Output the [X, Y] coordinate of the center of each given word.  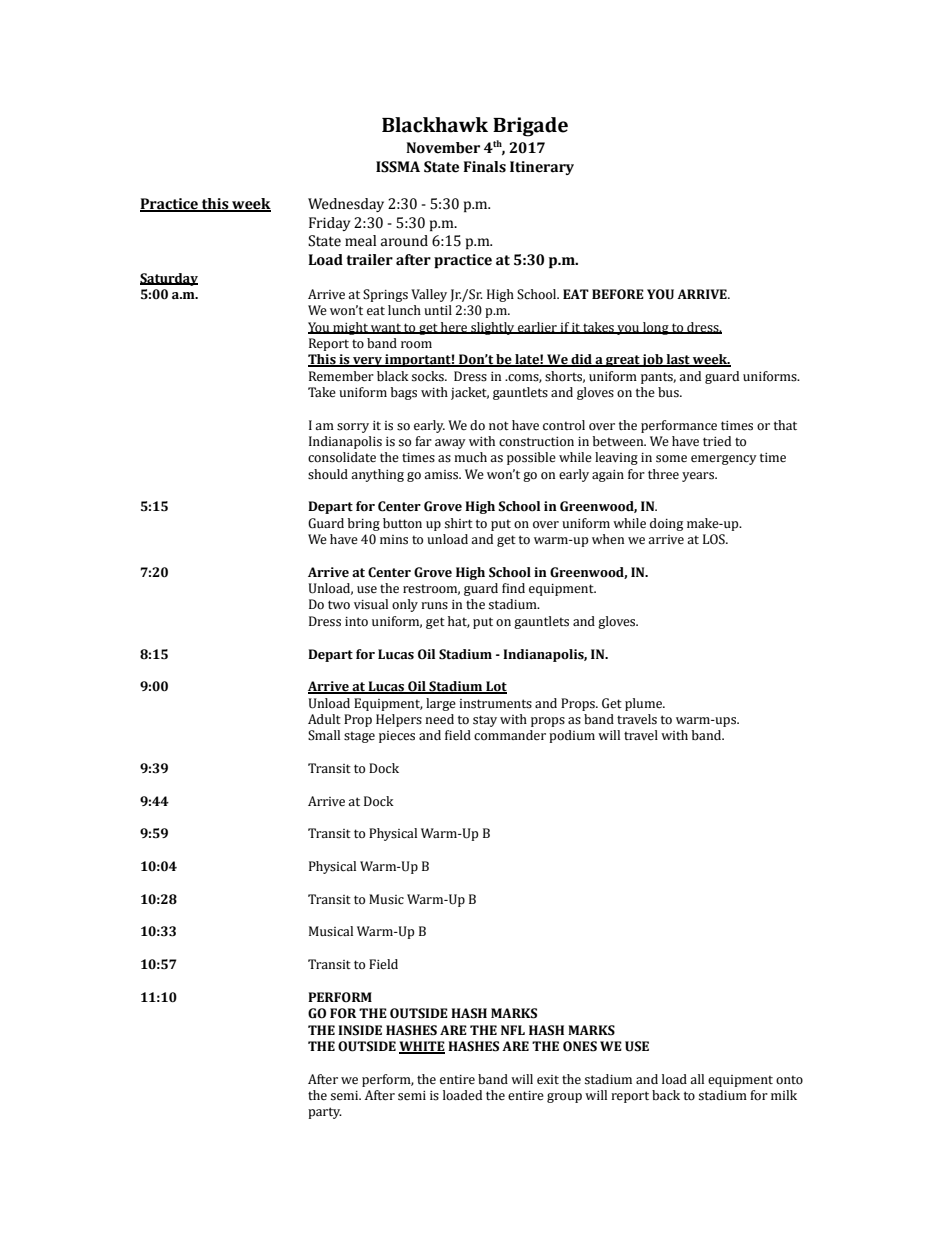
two [339, 605]
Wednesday [346, 205]
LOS [715, 539]
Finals [484, 167]
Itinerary [542, 168]
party [325, 1113]
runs [434, 606]
